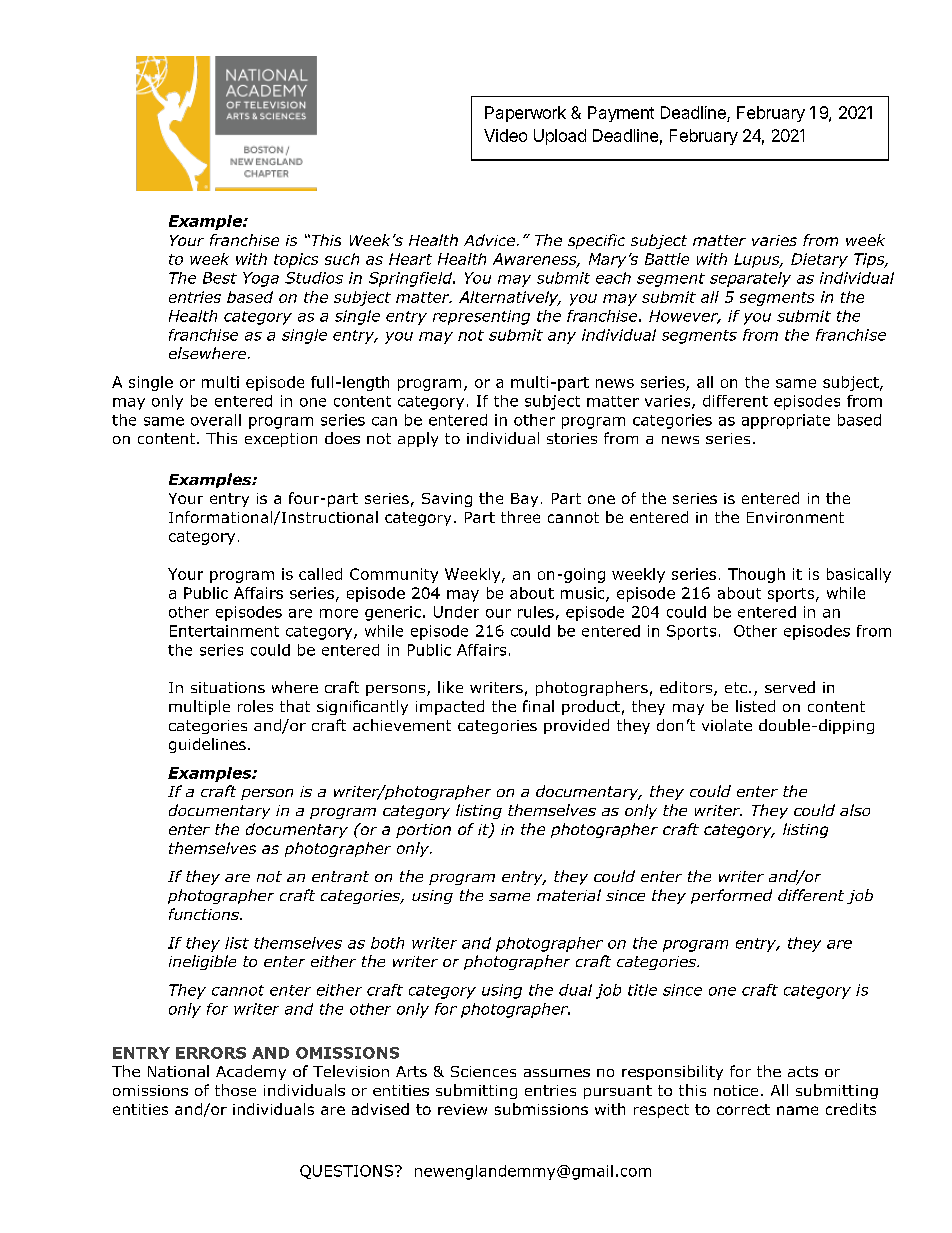  I want to click on served, so click(790, 687).
